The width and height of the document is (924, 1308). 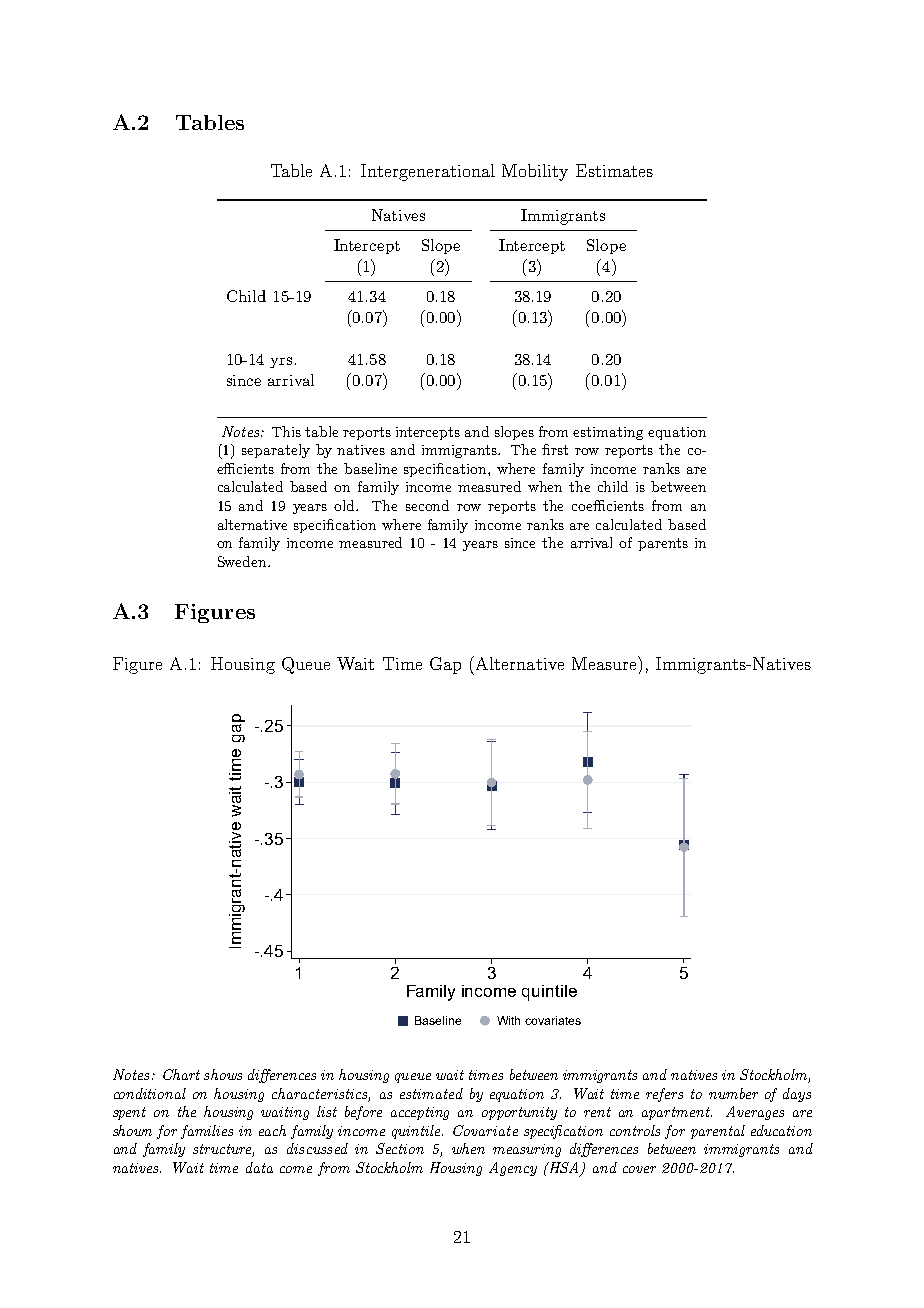 I want to click on accepting, so click(x=420, y=1113).
